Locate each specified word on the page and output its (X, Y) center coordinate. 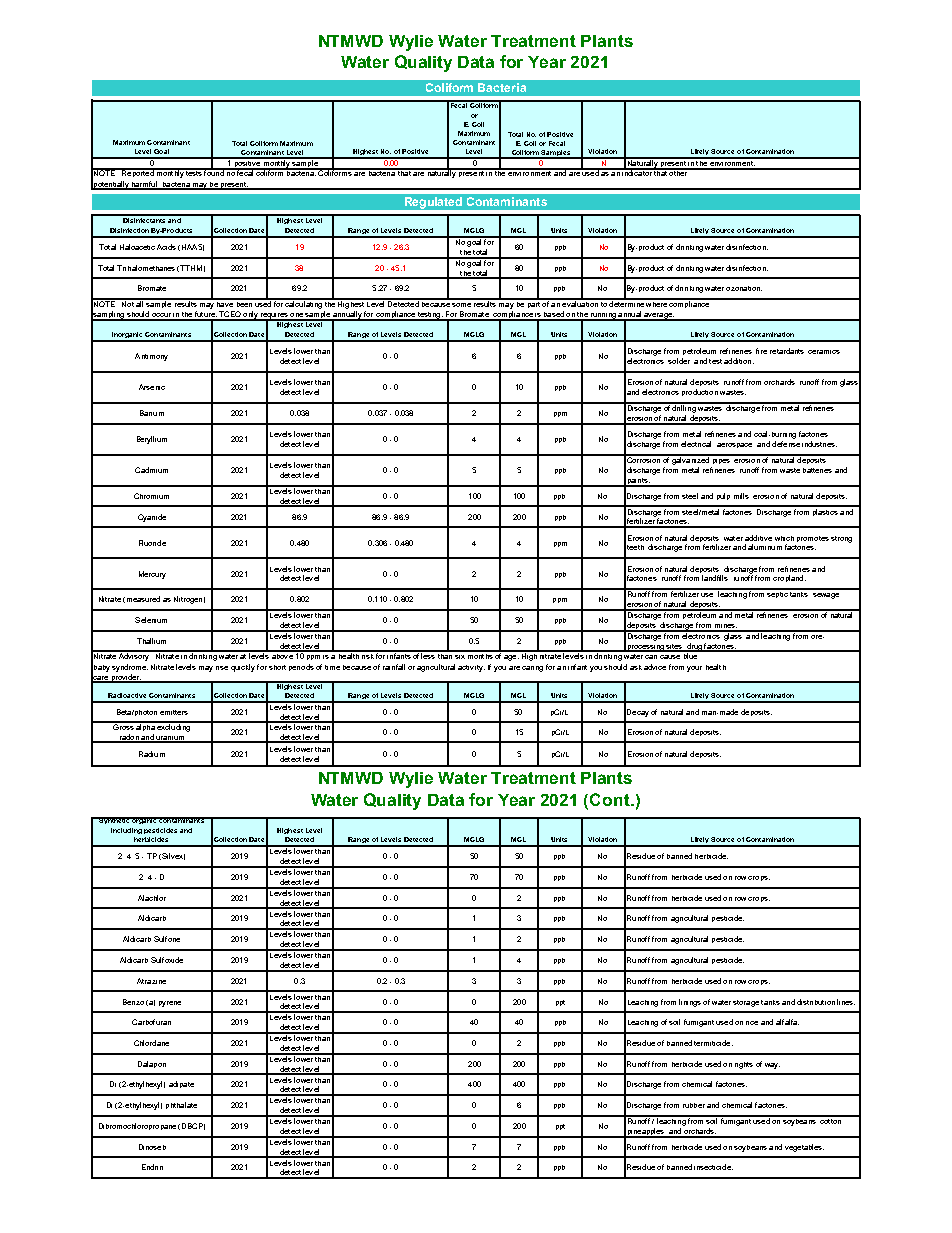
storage (746, 1003)
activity (471, 668)
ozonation (744, 288)
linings (690, 1003)
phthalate (181, 1105)
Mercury (152, 575)
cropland (789, 578)
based (554, 315)
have (225, 303)
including (126, 831)
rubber (694, 1105)
